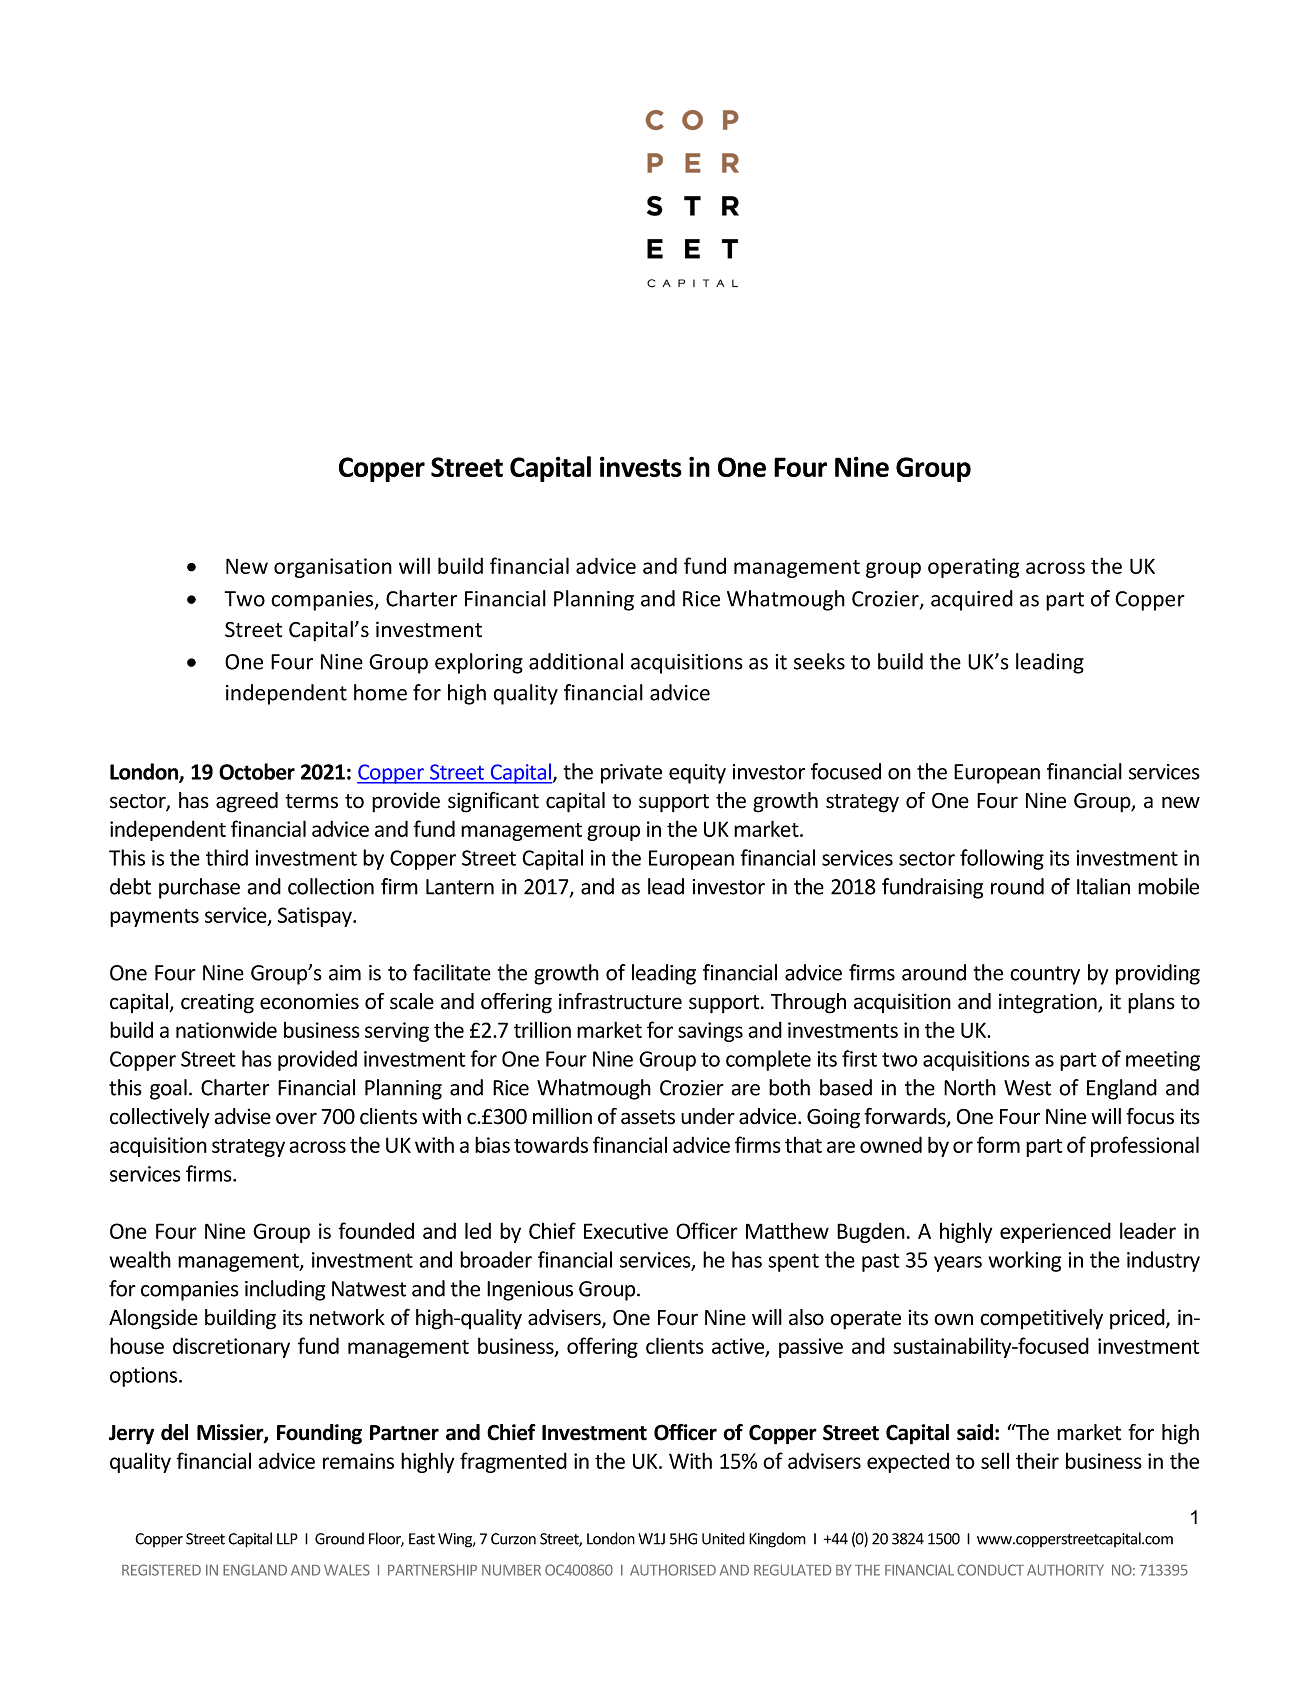 The image size is (1309, 1694). I want to click on working, so click(1025, 1261).
